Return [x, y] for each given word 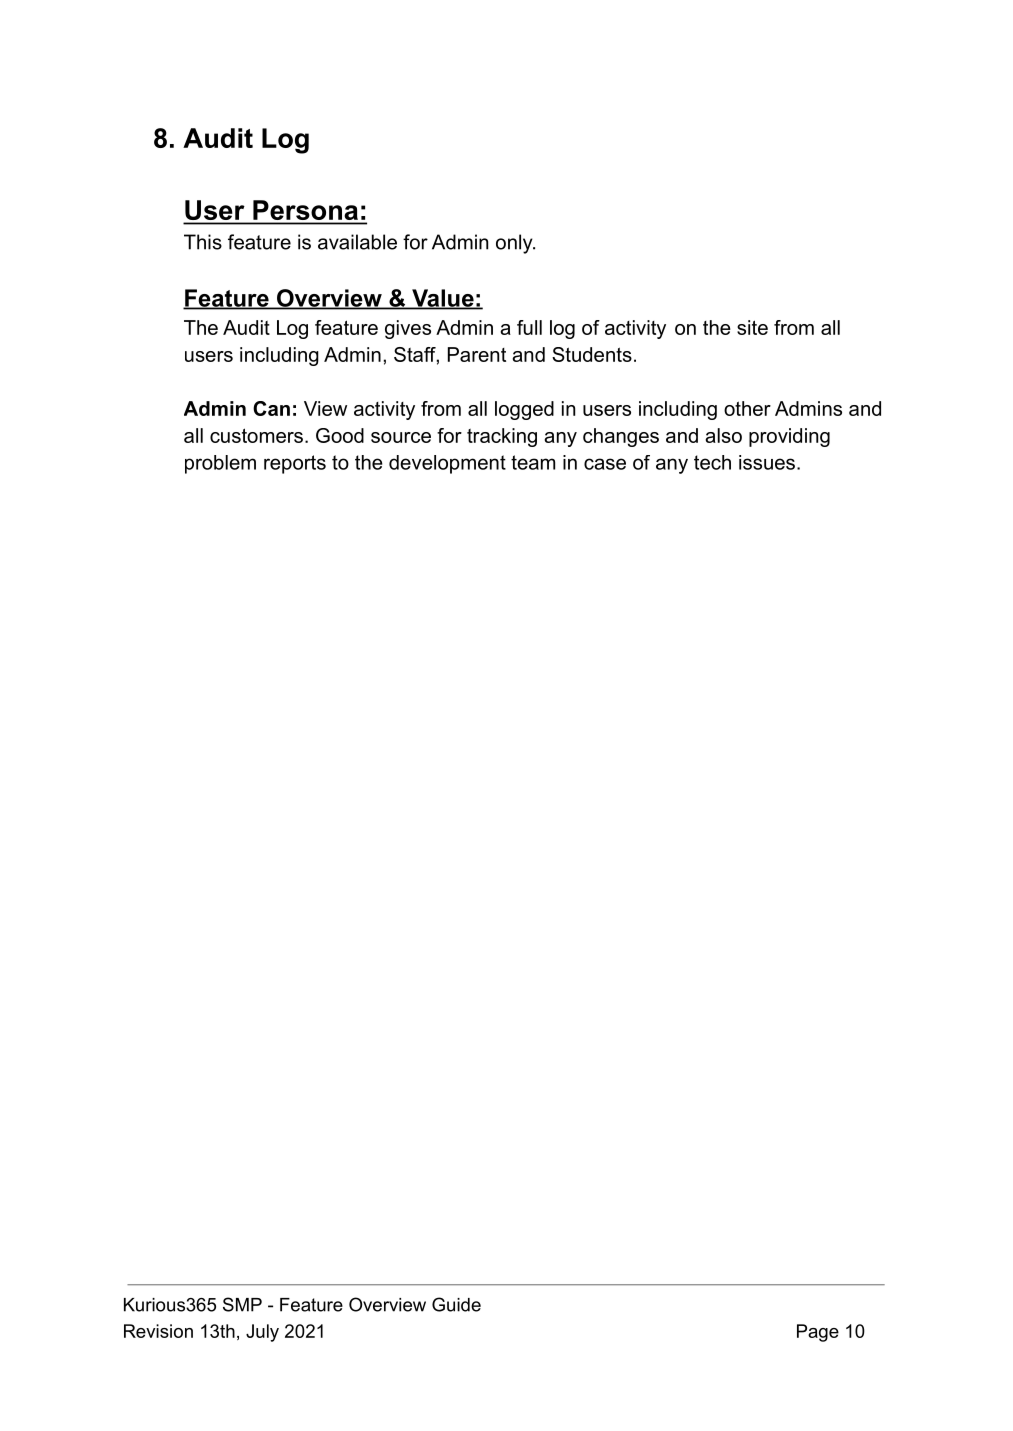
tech [712, 462]
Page [818, 1333]
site [752, 327]
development [447, 464]
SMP [242, 1304]
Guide [456, 1304]
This [203, 242]
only [515, 244]
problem [220, 464]
